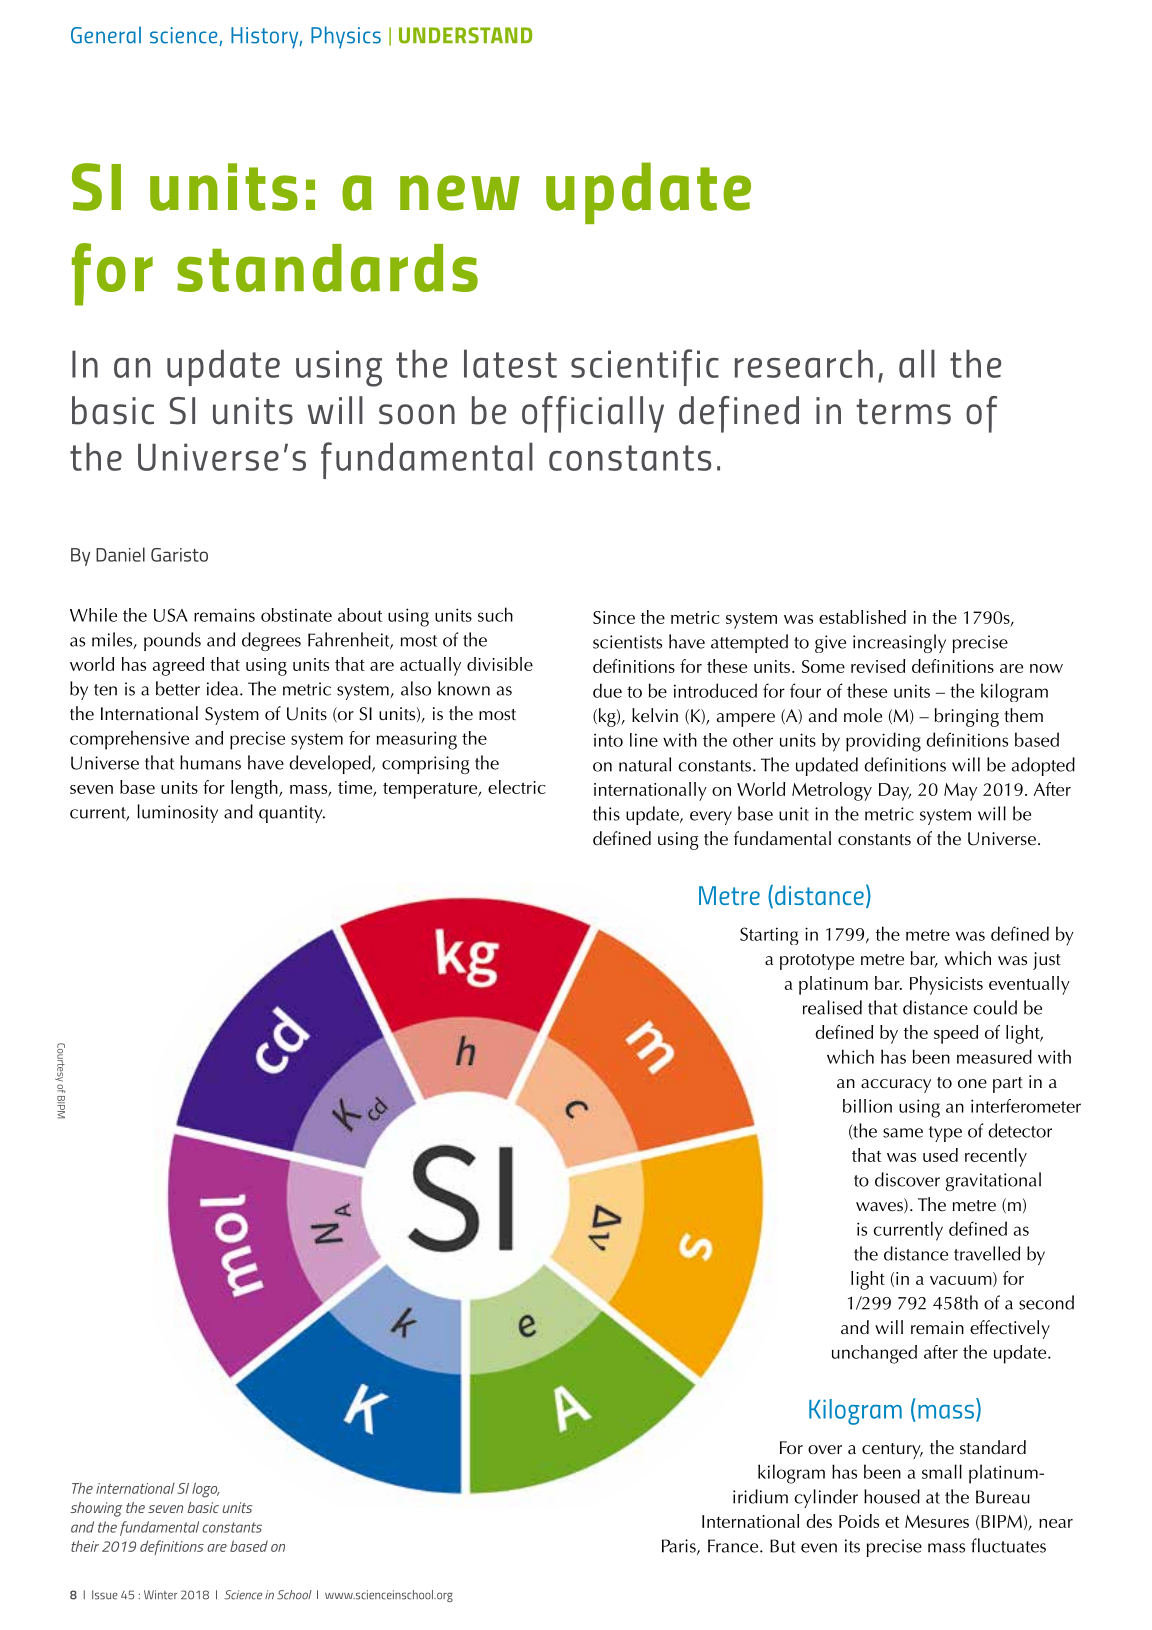 The image size is (1152, 1630). I want to click on luminosity, so click(177, 813).
